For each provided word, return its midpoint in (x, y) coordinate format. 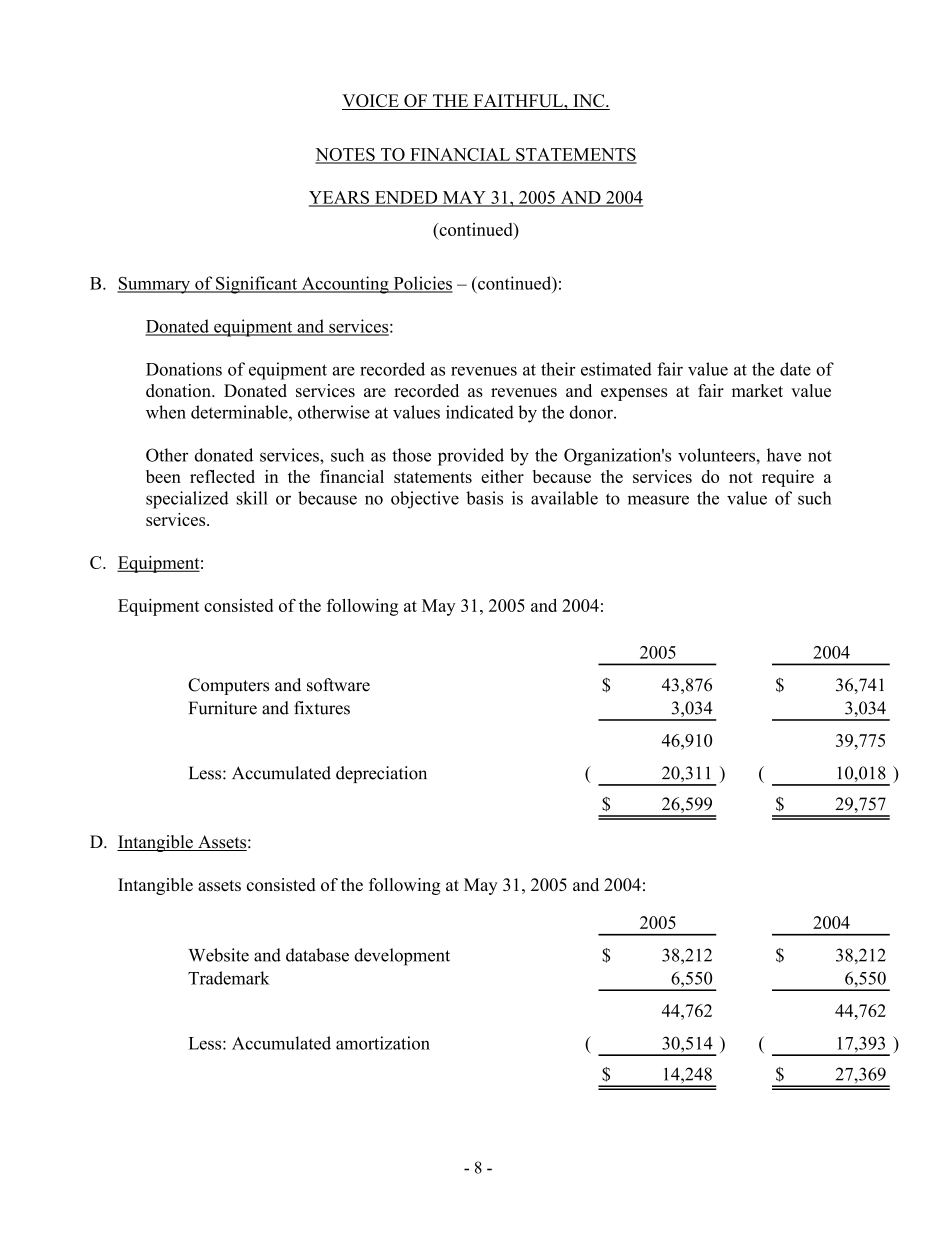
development (402, 957)
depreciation (381, 774)
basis (484, 498)
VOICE (371, 102)
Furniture (223, 708)
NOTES (346, 155)
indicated (480, 412)
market (757, 390)
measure (658, 500)
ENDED (406, 198)
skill (252, 498)
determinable (240, 412)
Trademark (229, 978)
